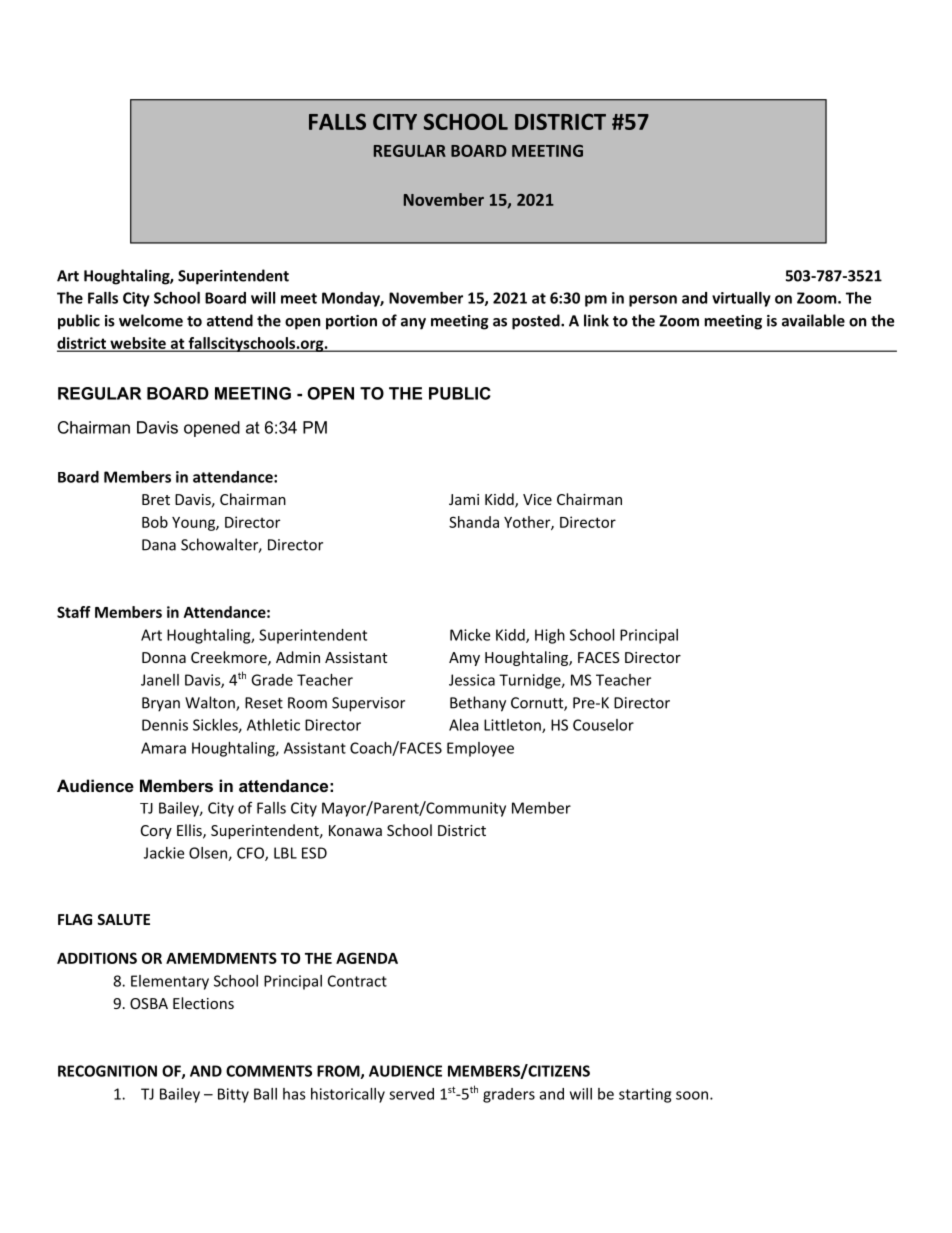 The width and height of the screenshot is (952, 1233). Describe the element at coordinates (550, 636) in the screenshot. I see `High` at that location.
